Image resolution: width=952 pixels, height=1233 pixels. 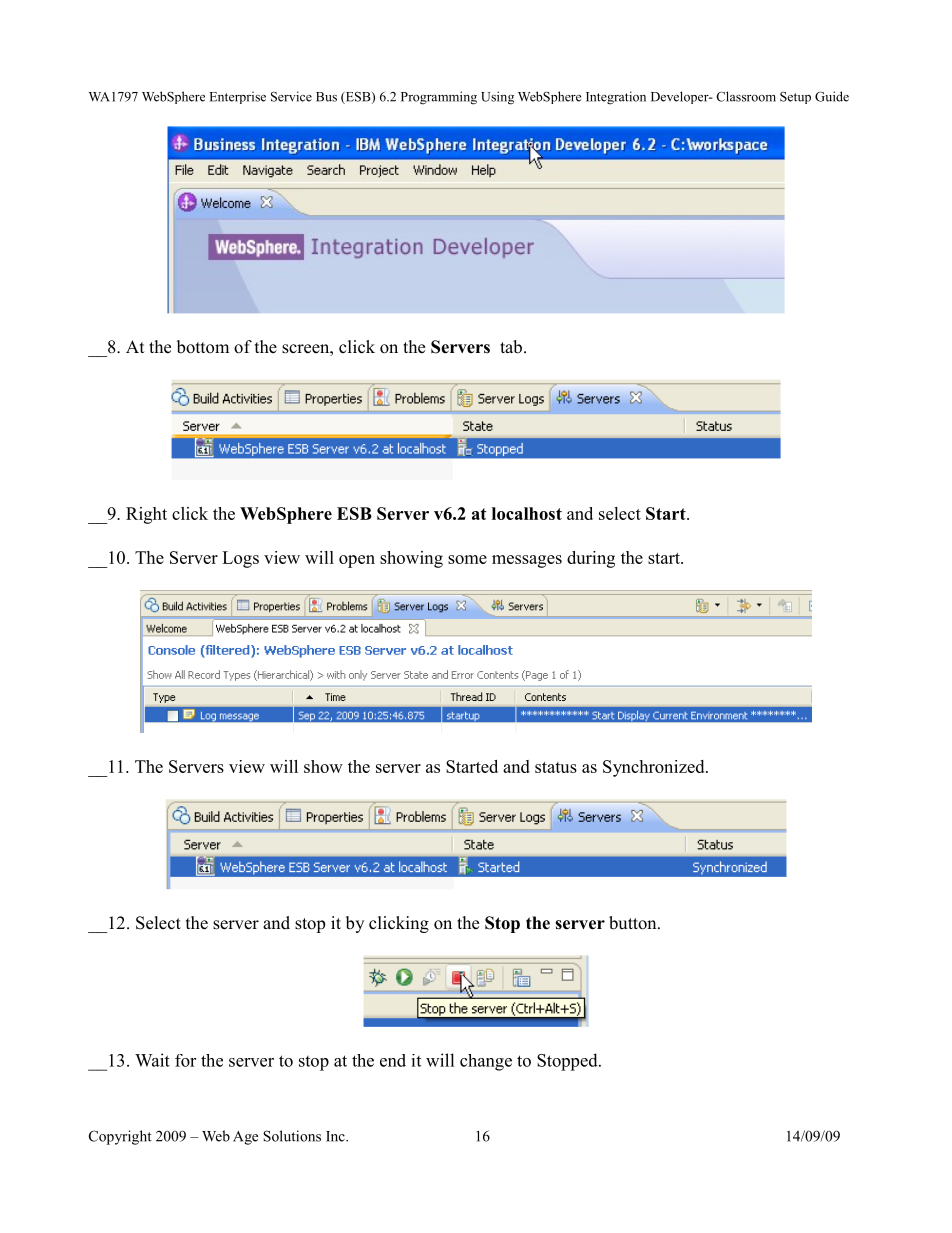 What do you see at coordinates (240, 559) in the screenshot?
I see `Logs` at bounding box center [240, 559].
